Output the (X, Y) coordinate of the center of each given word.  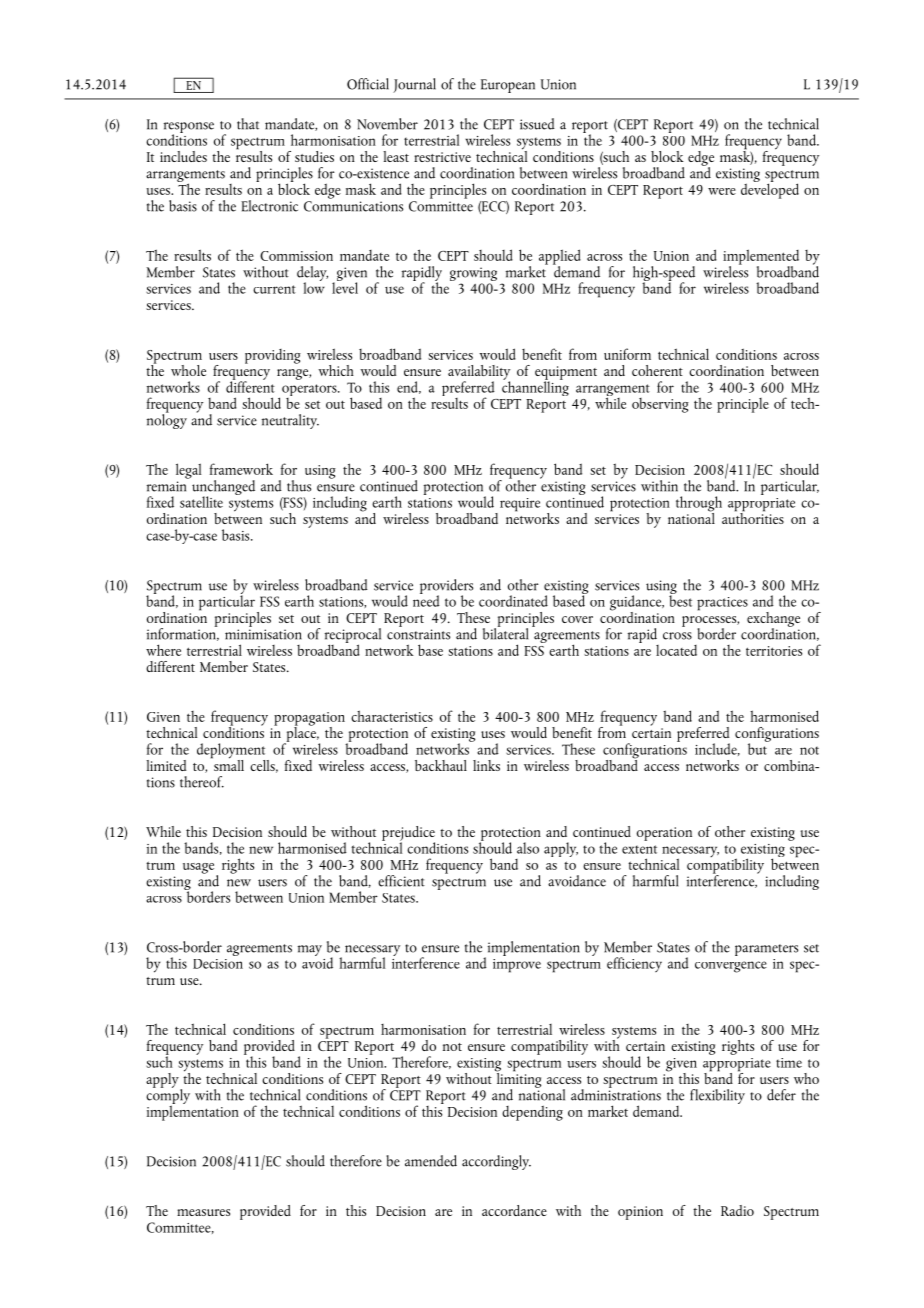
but (758, 748)
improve (517, 966)
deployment (232, 752)
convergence (731, 967)
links (486, 765)
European (508, 86)
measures (203, 1212)
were (722, 191)
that (248, 124)
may (310, 950)
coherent (657, 370)
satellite (201, 502)
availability (479, 373)
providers (446, 587)
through (699, 505)
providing (273, 356)
